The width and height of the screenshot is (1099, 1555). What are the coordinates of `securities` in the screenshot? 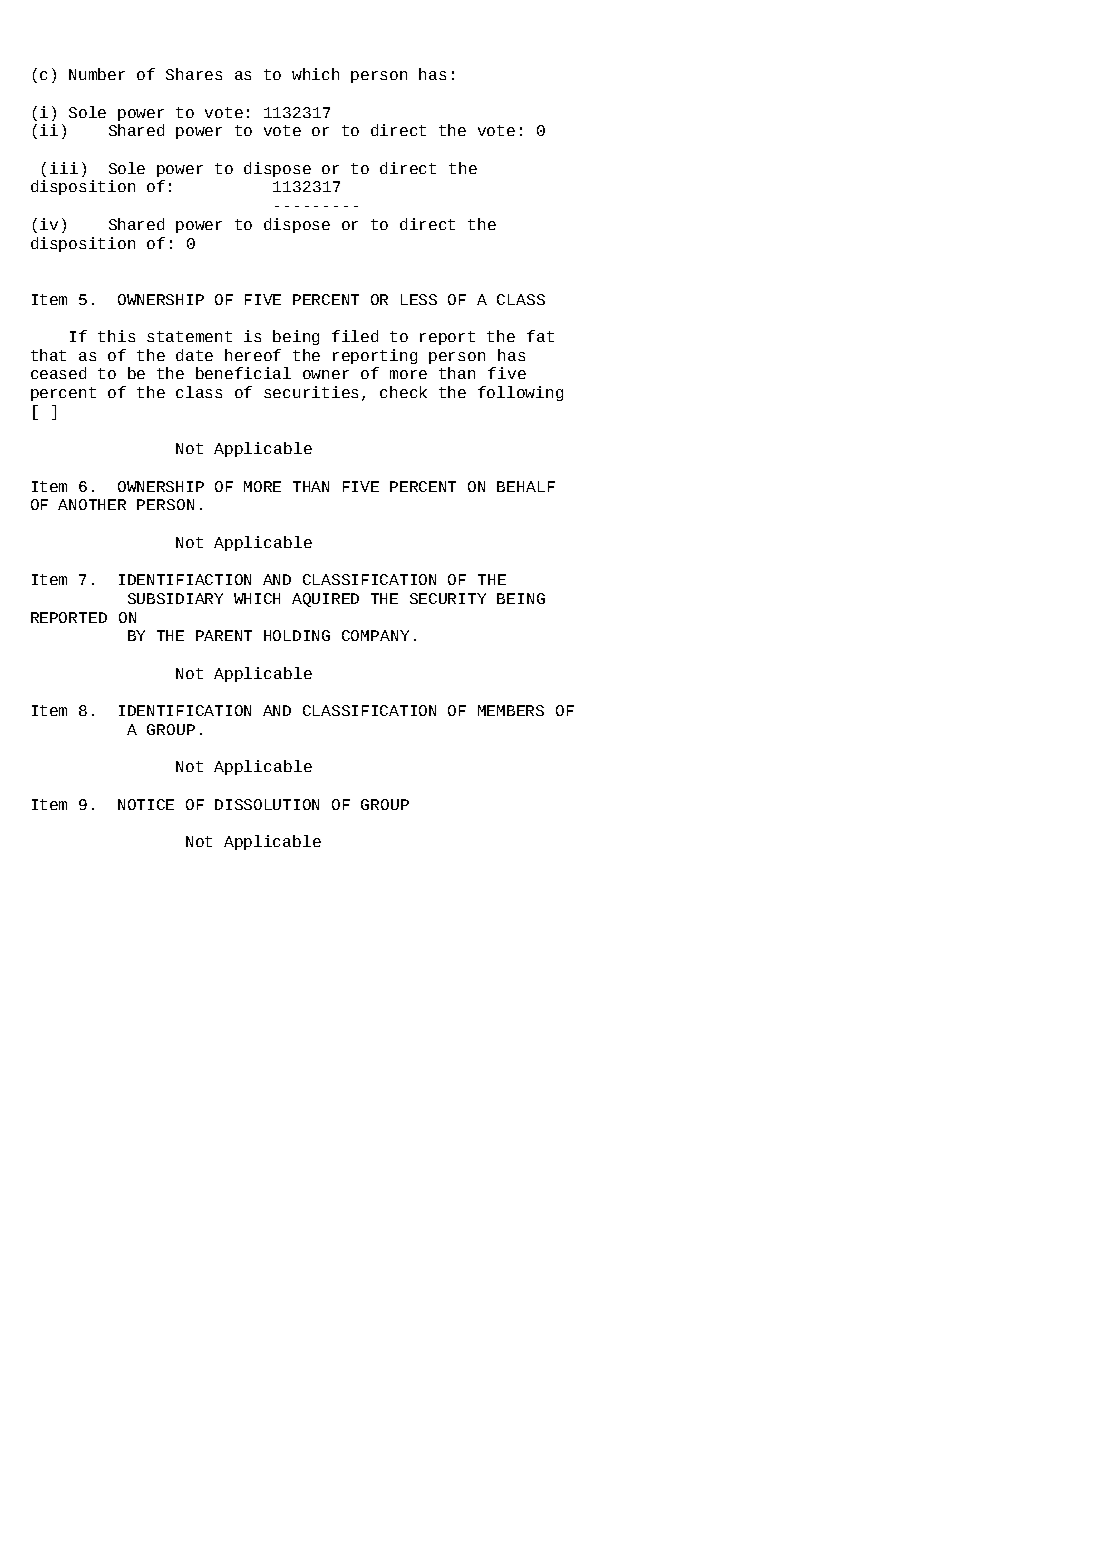 It's located at (311, 392).
